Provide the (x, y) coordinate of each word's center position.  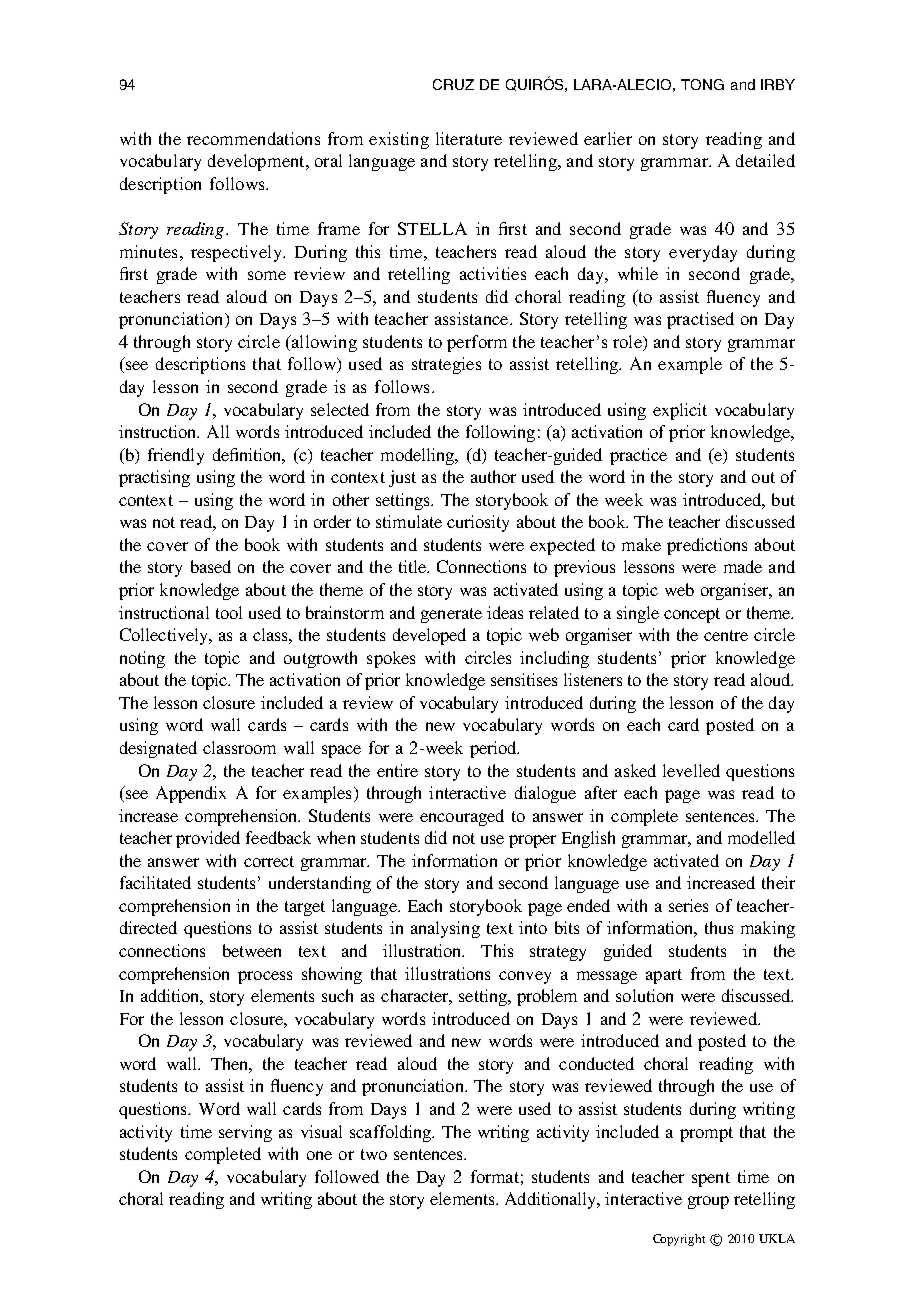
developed (429, 636)
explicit (680, 411)
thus (719, 927)
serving (245, 1133)
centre (726, 635)
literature (469, 138)
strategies (446, 365)
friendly (176, 456)
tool (229, 612)
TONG (702, 84)
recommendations (253, 138)
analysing (445, 929)
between (252, 950)
